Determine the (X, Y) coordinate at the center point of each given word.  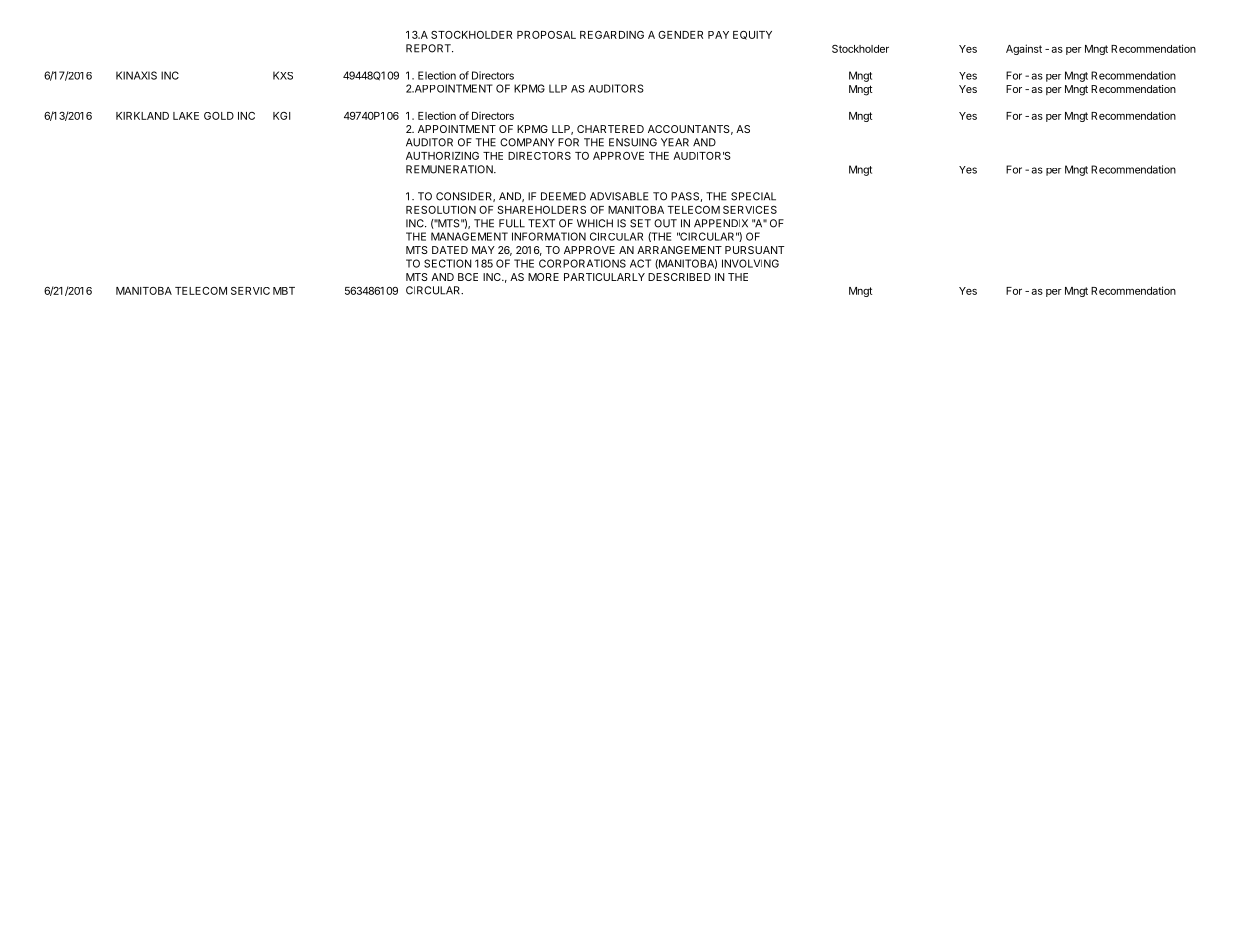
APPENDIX (721, 223)
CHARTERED (610, 129)
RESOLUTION (441, 210)
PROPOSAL (546, 35)
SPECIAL (753, 196)
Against (1024, 49)
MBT (284, 291)
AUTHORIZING (442, 156)
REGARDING (612, 35)
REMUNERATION (450, 169)
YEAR (675, 142)
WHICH (595, 223)
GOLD (219, 116)
